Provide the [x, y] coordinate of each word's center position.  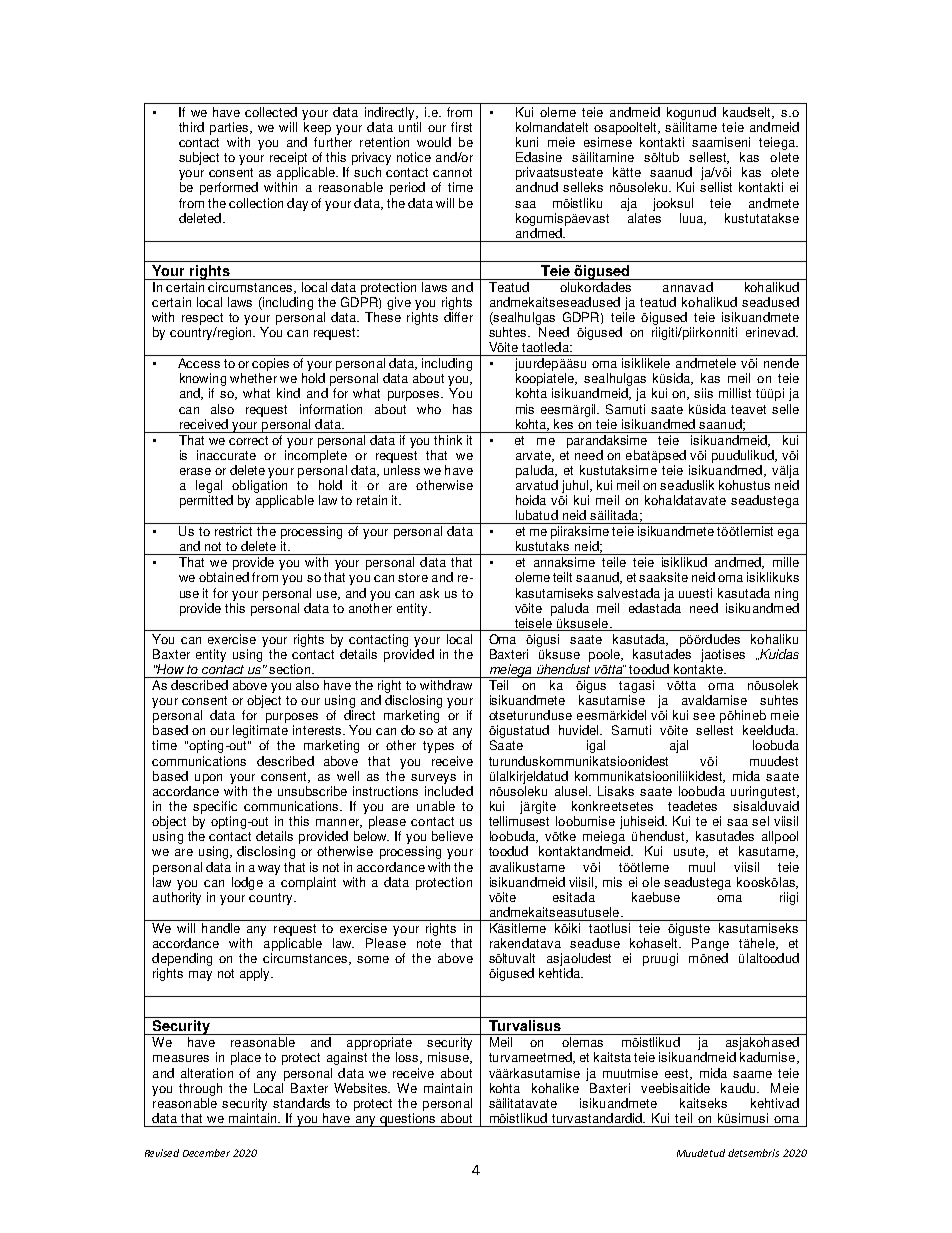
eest [678, 1074]
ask [429, 593]
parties [230, 128]
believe [452, 836]
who [429, 409]
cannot [452, 172]
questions [408, 1120]
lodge [247, 883]
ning [786, 594]
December [206, 1153]
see [704, 716]
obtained [224, 577]
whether [253, 378]
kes [563, 424]
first [461, 127]
